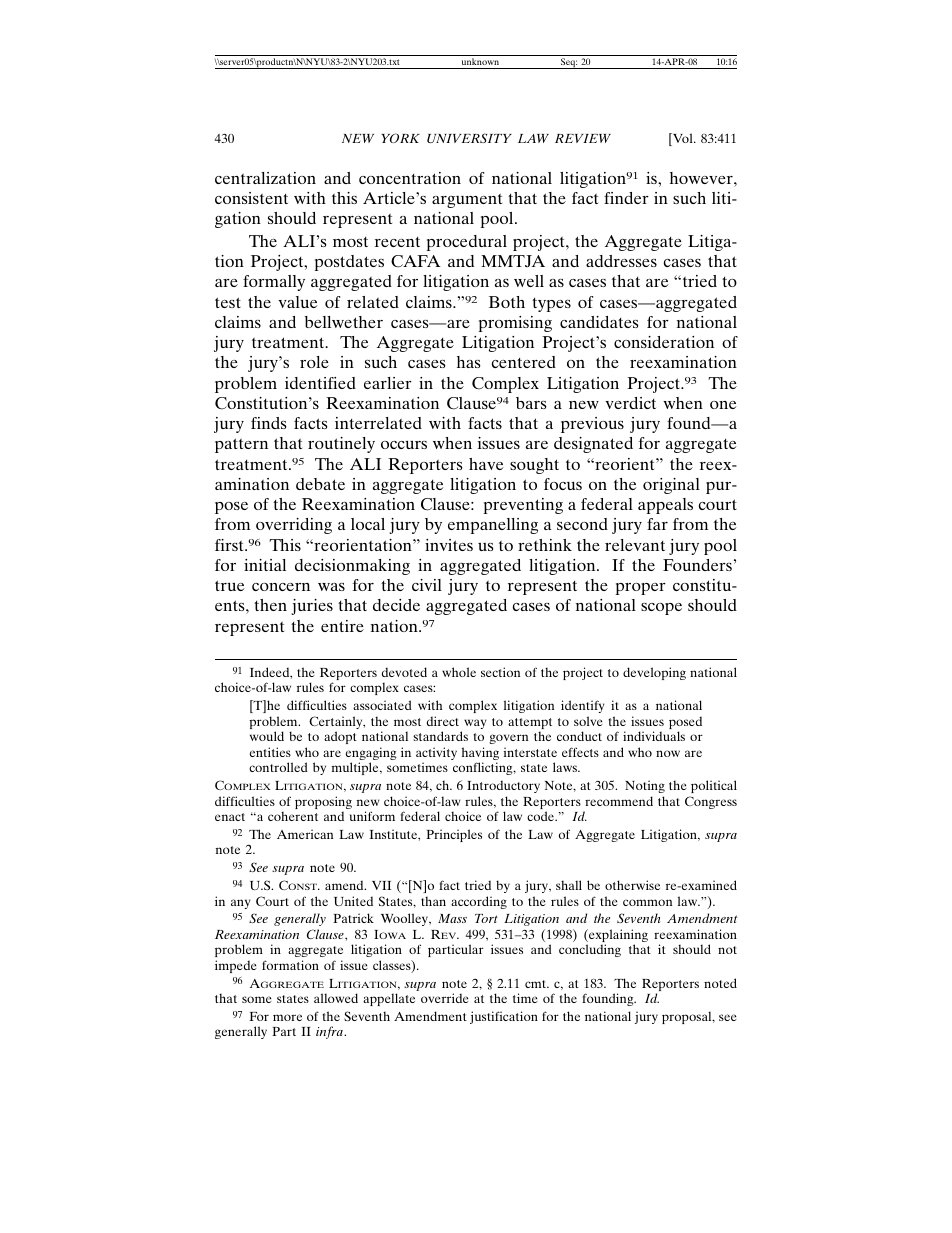  What do you see at coordinates (683, 139) in the screenshot?
I see `Vol` at bounding box center [683, 139].
